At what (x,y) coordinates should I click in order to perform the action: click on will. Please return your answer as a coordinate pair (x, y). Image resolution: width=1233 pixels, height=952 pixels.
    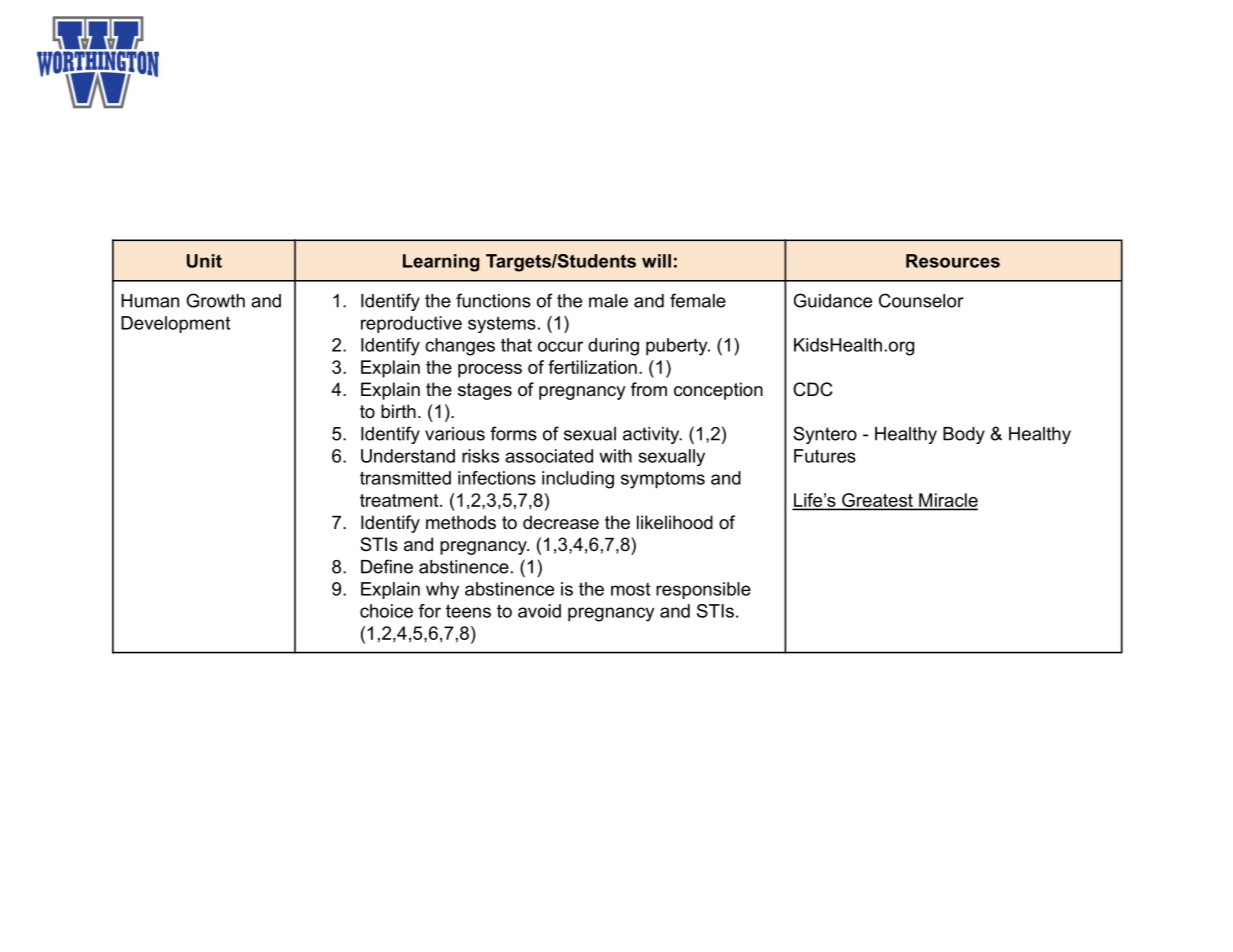
    Looking at the image, I should click on (656, 261).
